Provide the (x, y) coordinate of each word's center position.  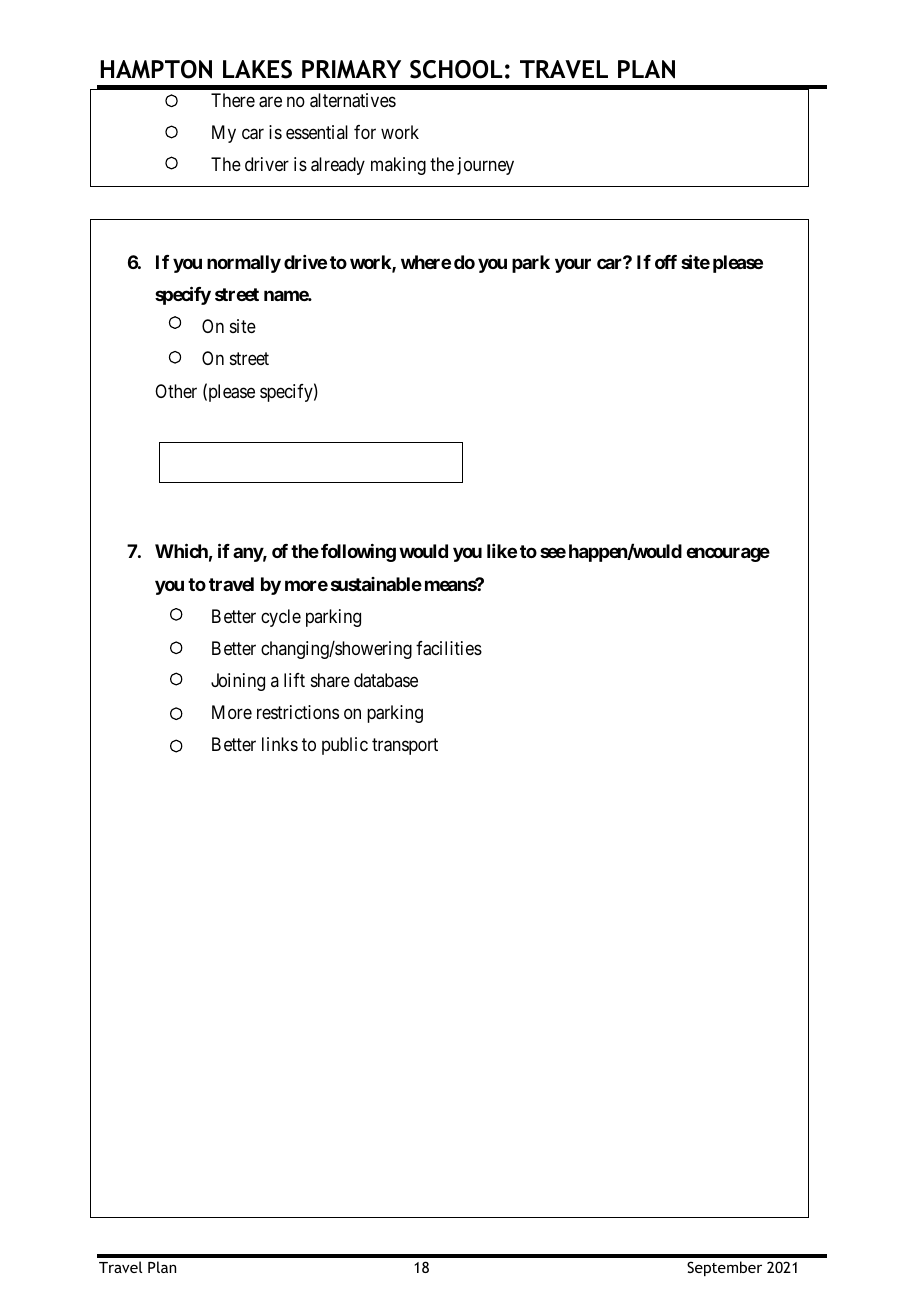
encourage (728, 555)
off (666, 262)
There (233, 100)
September (724, 1268)
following (358, 553)
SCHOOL (456, 69)
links (280, 744)
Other (176, 391)
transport (405, 747)
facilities (449, 648)
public (345, 746)
